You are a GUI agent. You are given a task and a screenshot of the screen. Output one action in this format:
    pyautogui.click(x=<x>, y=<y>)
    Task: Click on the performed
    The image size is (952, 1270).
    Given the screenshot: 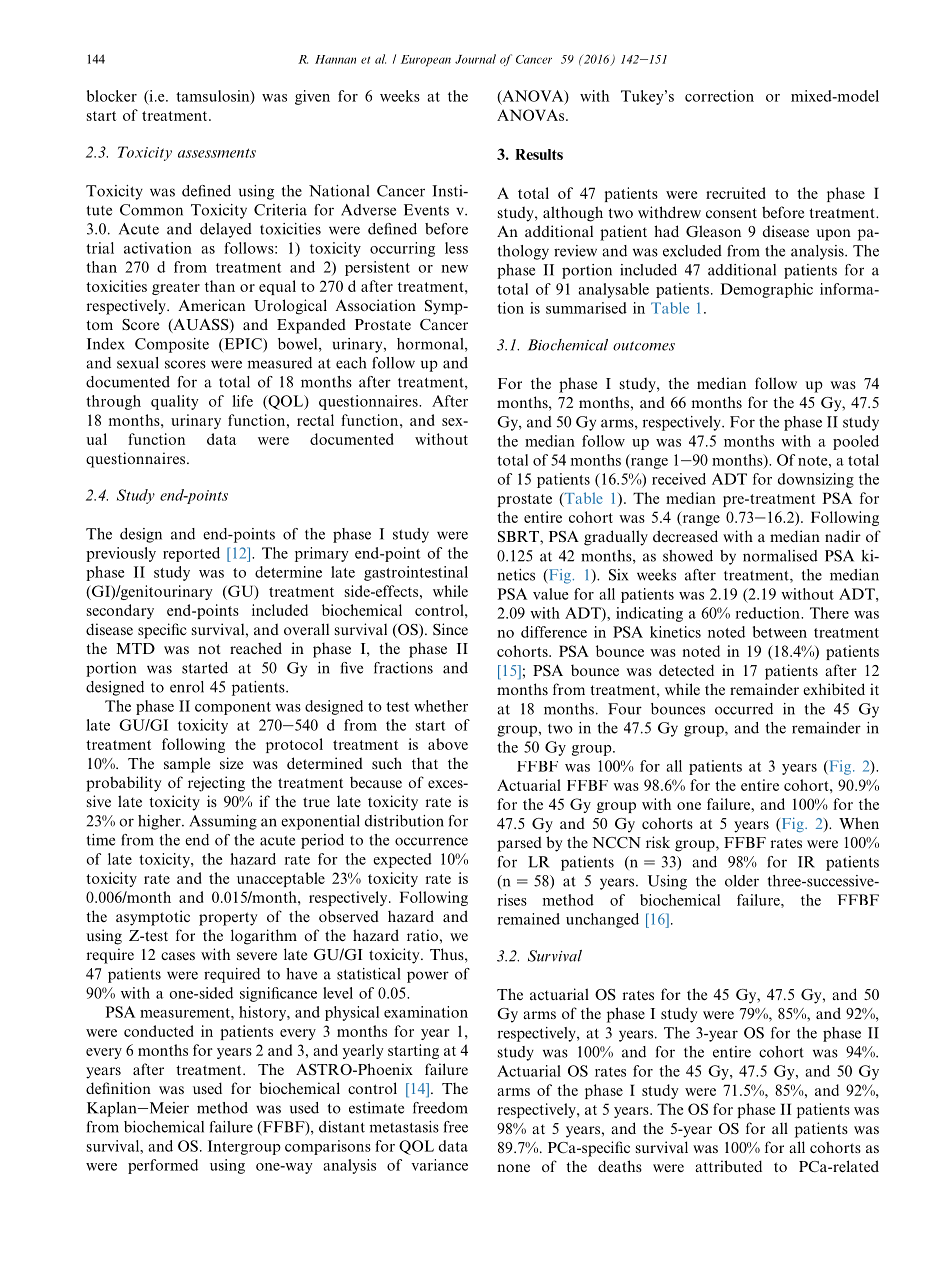 What is the action you would take?
    pyautogui.click(x=163, y=1166)
